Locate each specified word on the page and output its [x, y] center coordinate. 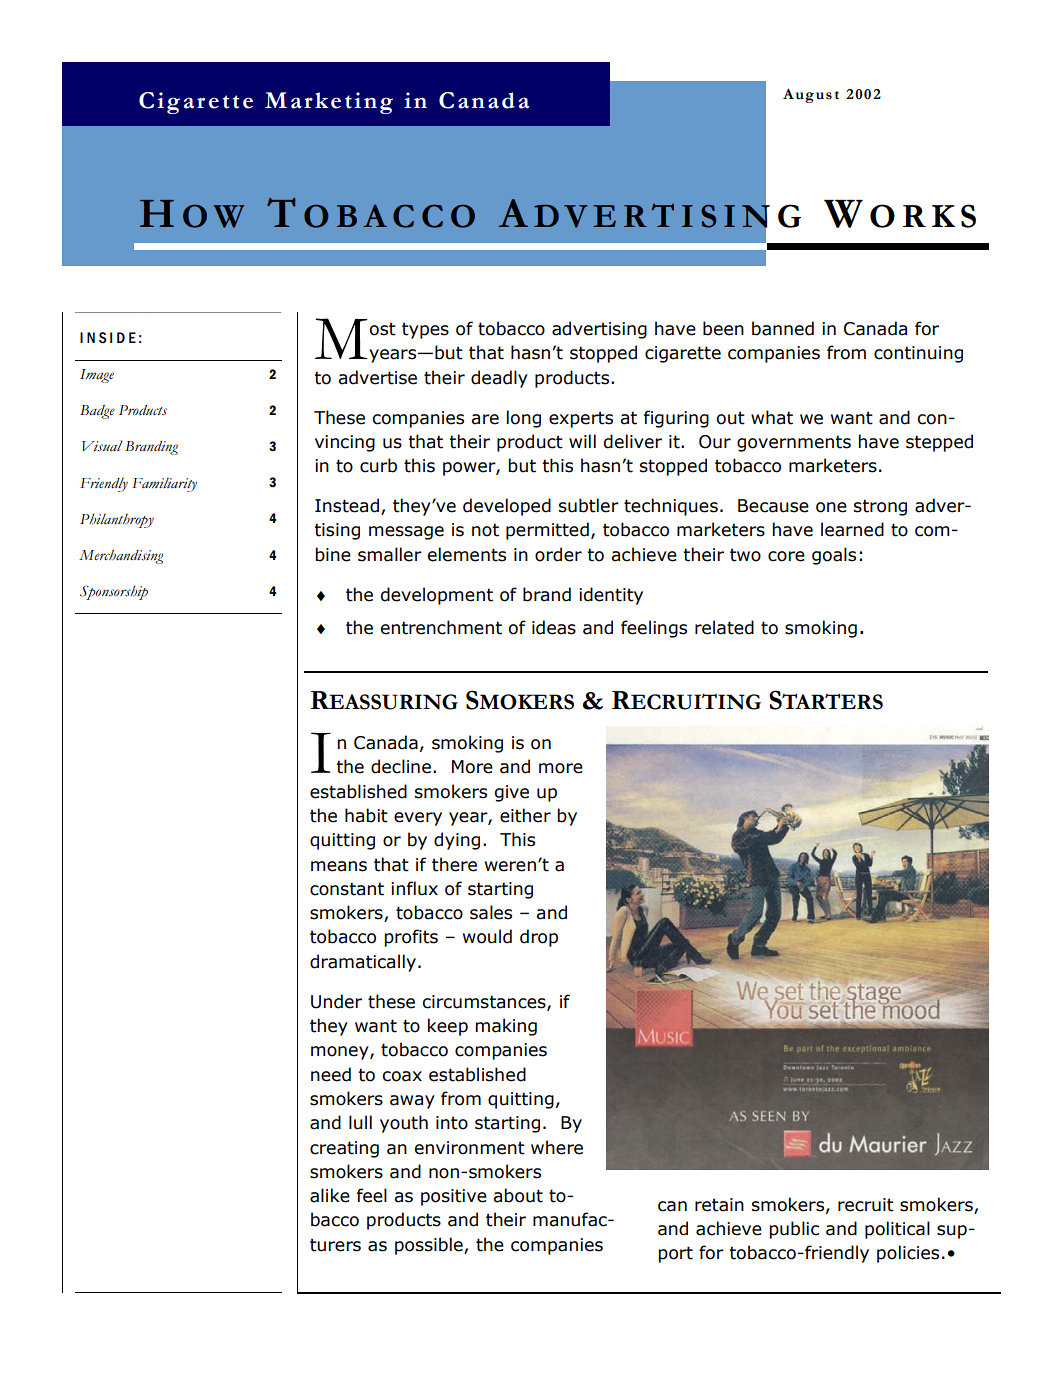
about [518, 1195]
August [811, 95]
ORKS [923, 216]
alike [330, 1195]
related [724, 627]
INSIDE [108, 338]
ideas [554, 627]
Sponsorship [114, 592]
